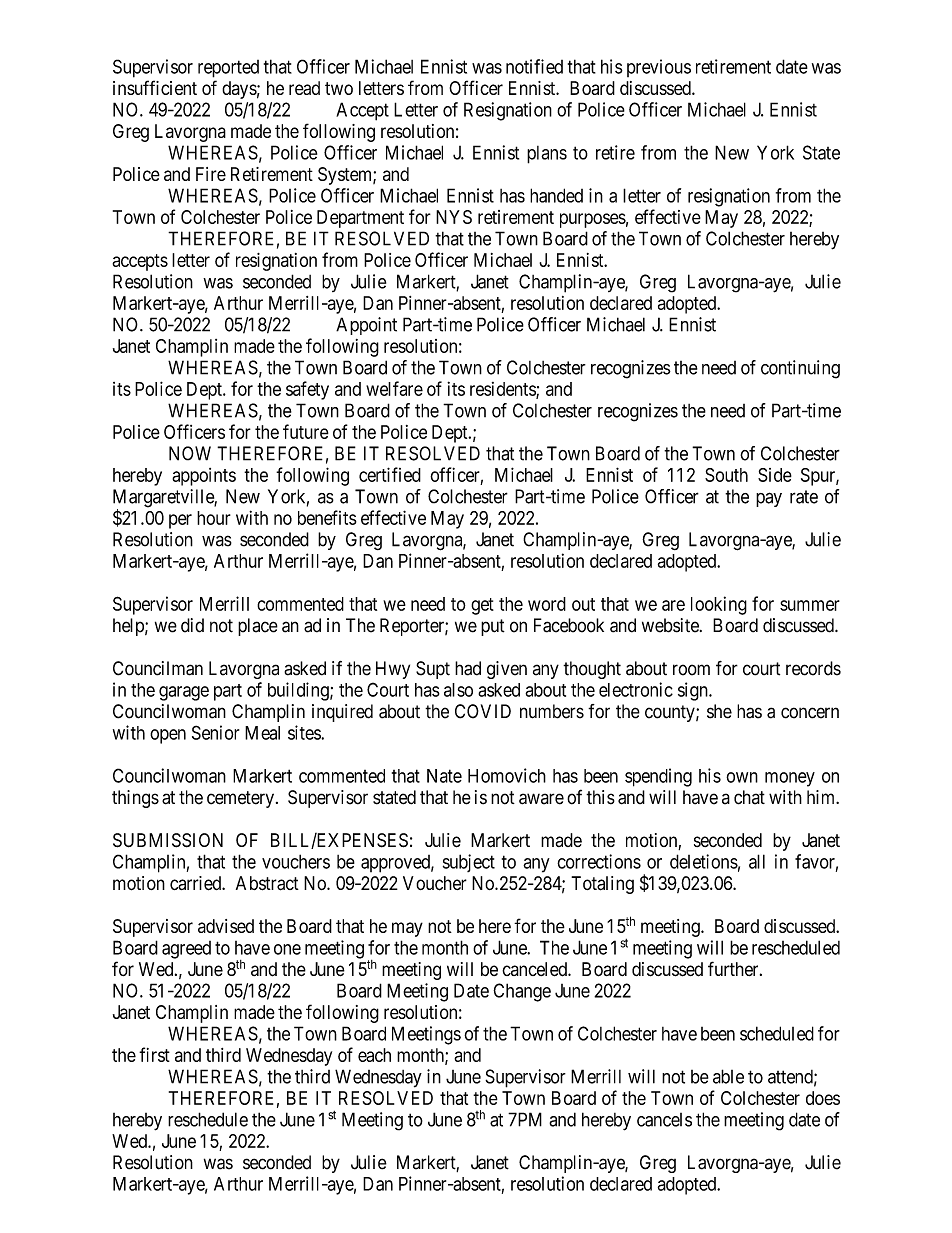 The height and width of the document is (1233, 952). I want to click on notified, so click(534, 66).
